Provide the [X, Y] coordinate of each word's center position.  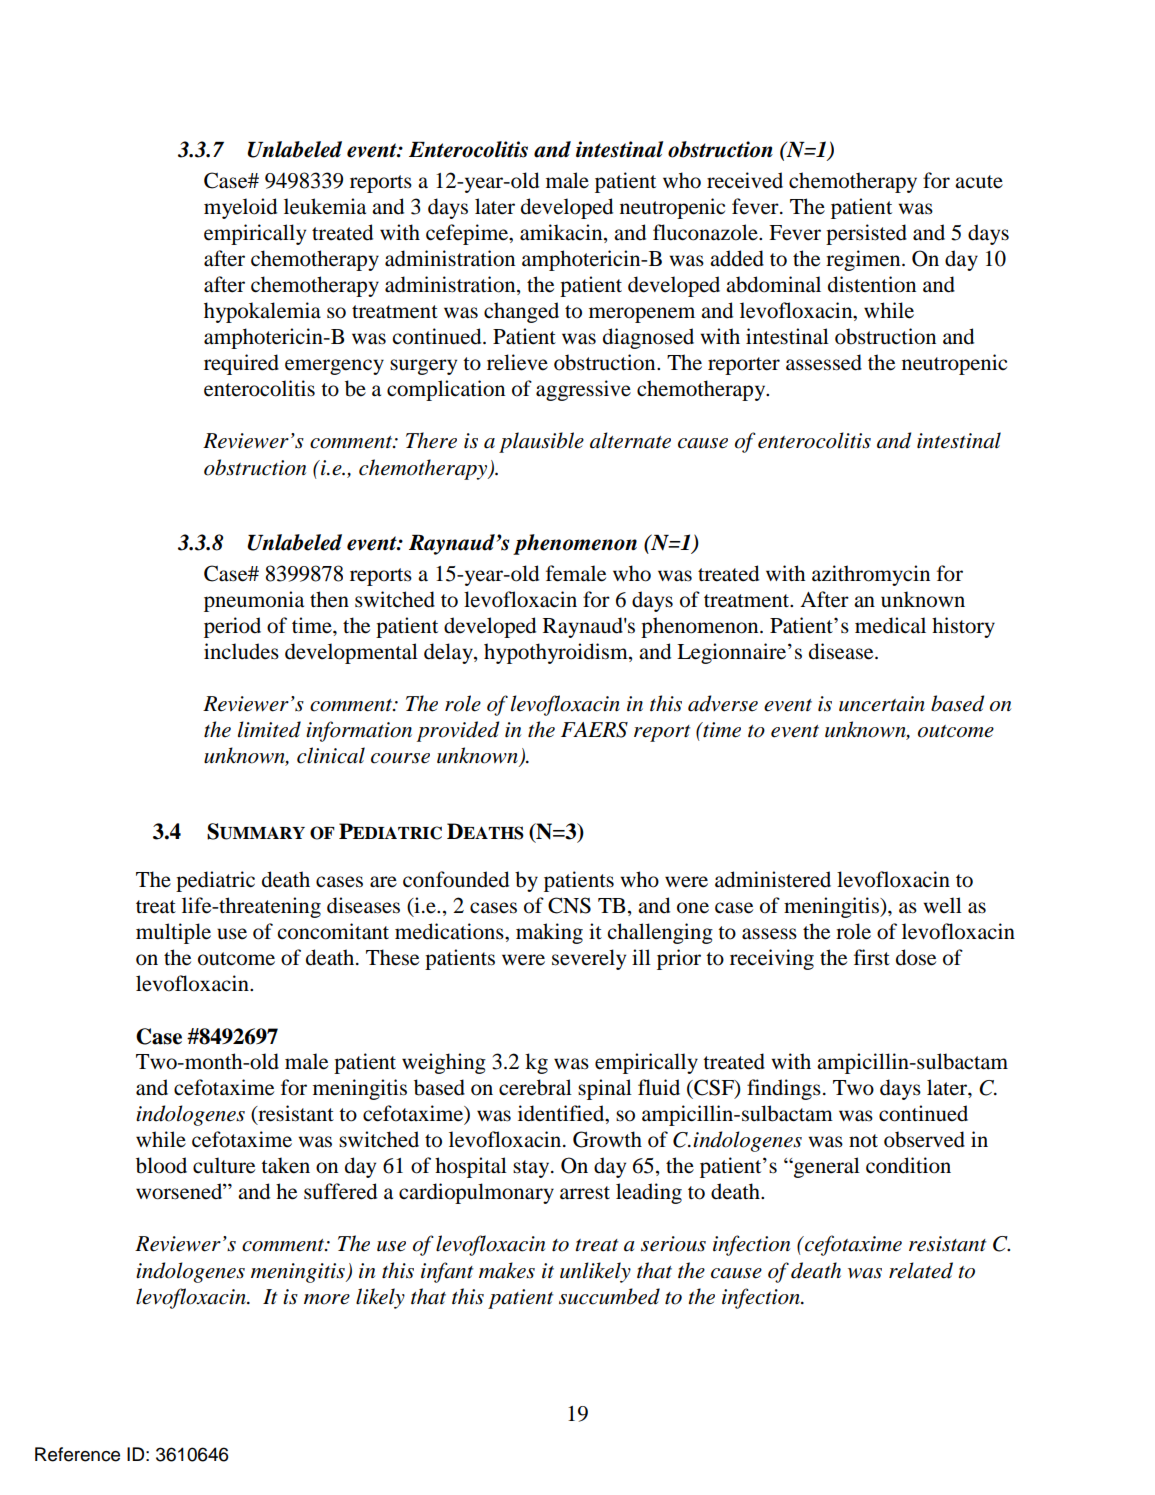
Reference [77, 1454]
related [921, 1270]
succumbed [609, 1296]
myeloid [240, 208]
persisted [866, 234]
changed [521, 312]
